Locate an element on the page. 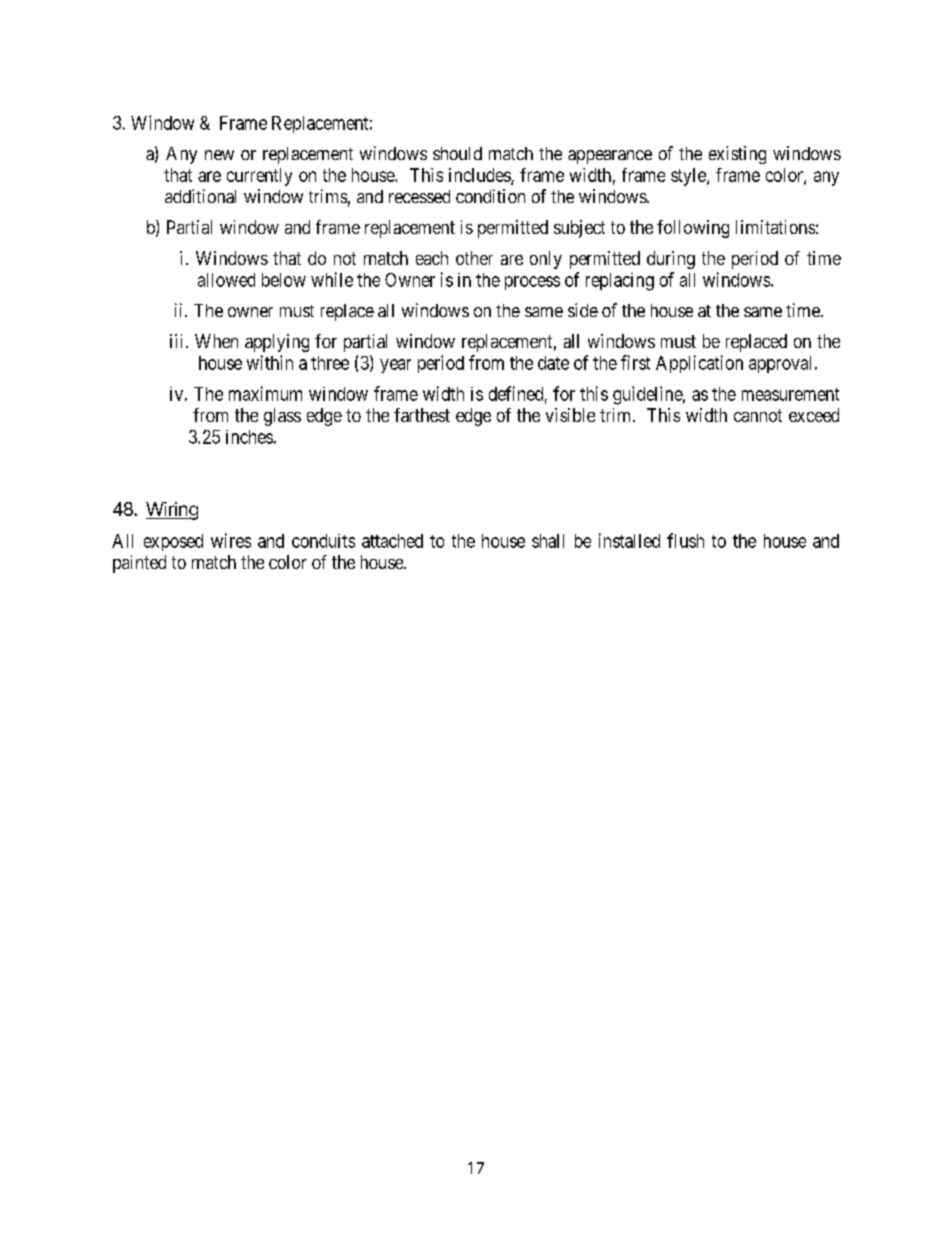 This page has width=952, height=1233. existing is located at coordinates (737, 155).
